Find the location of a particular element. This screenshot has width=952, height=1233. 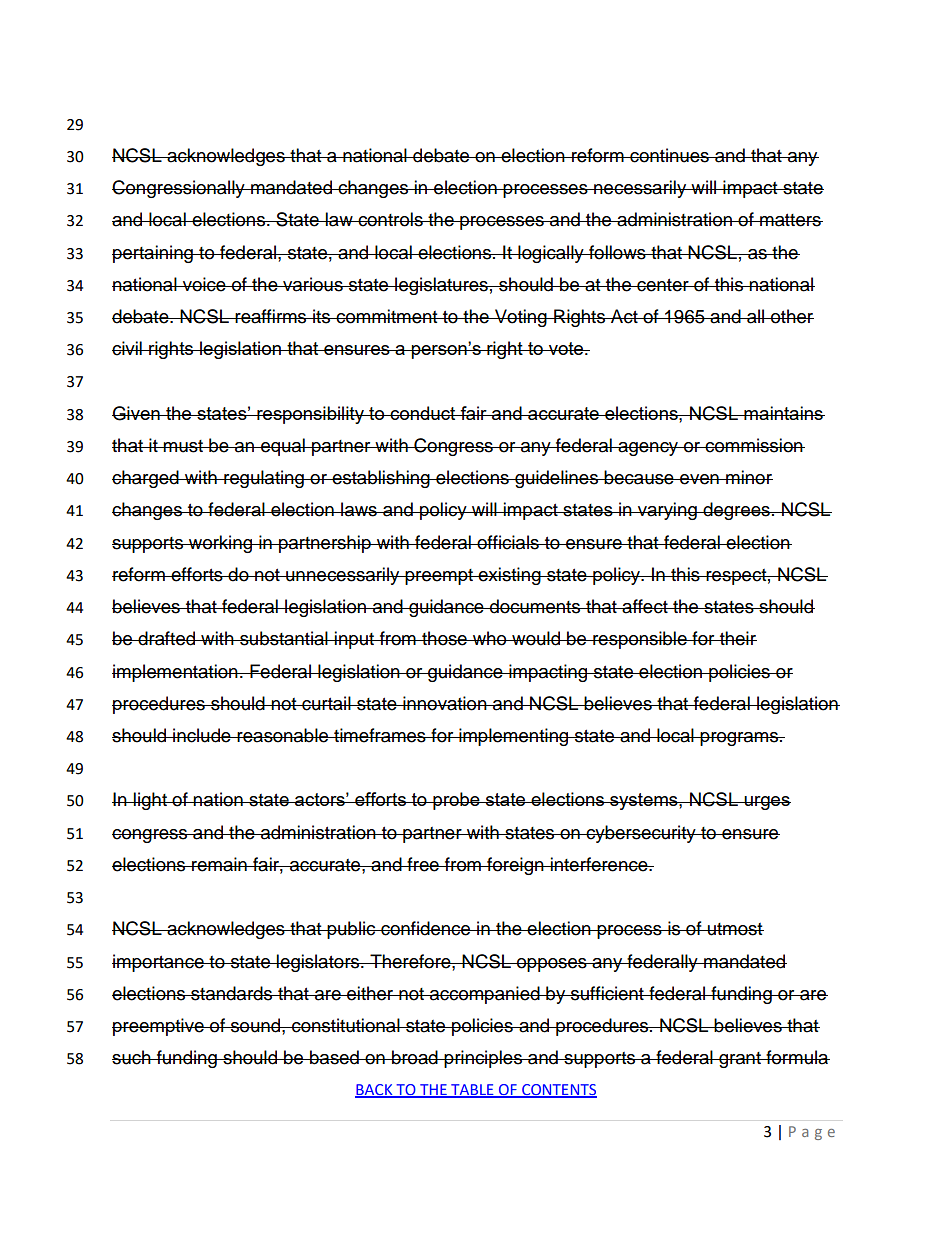

programs is located at coordinates (740, 739).
